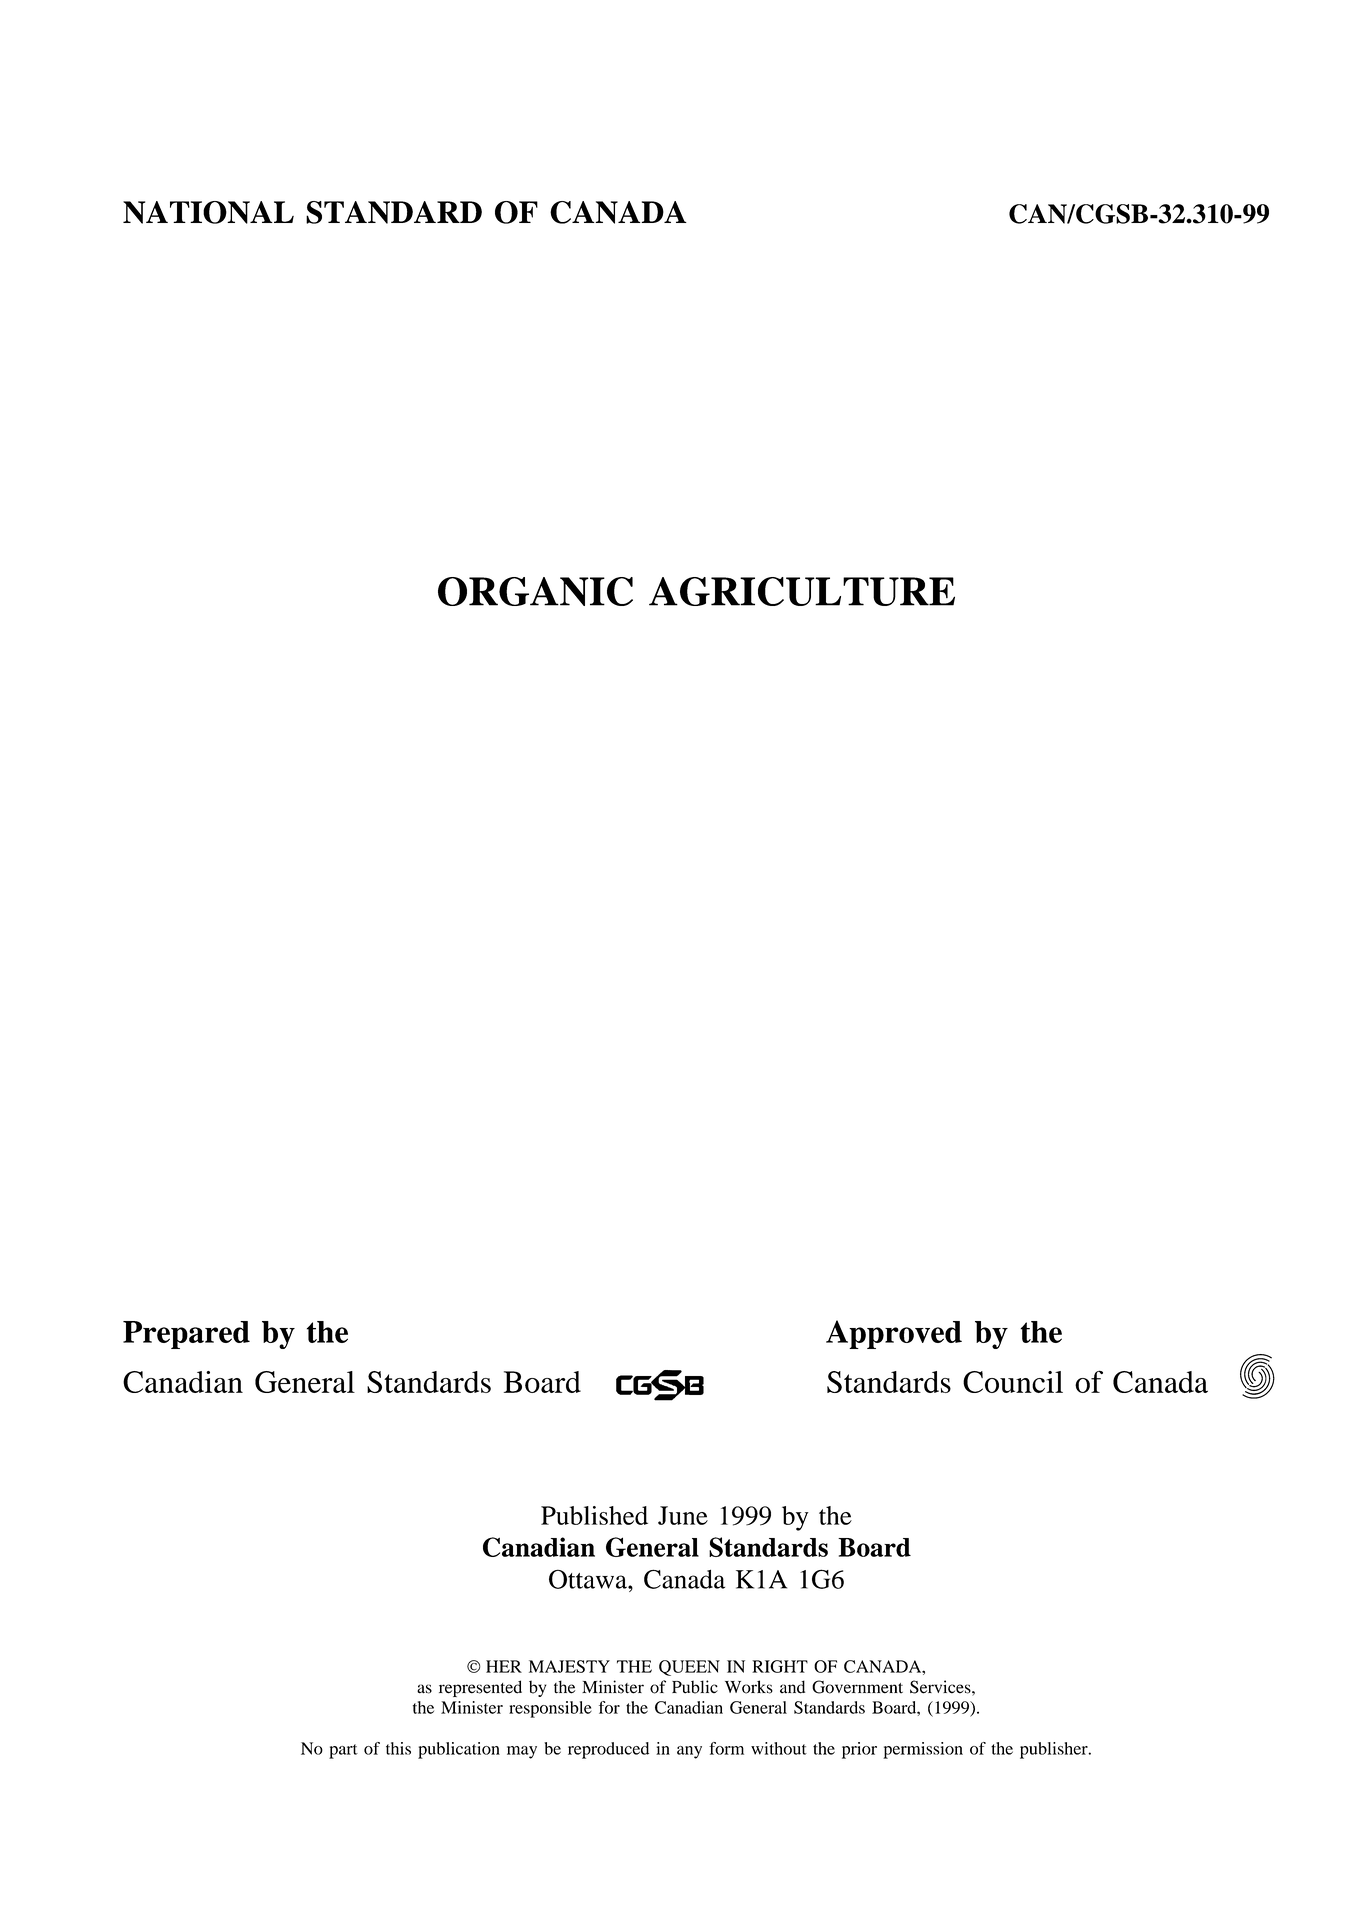 This image has height=1916, width=1354. Describe the element at coordinates (535, 591) in the image. I see `ORGANIC` at that location.
